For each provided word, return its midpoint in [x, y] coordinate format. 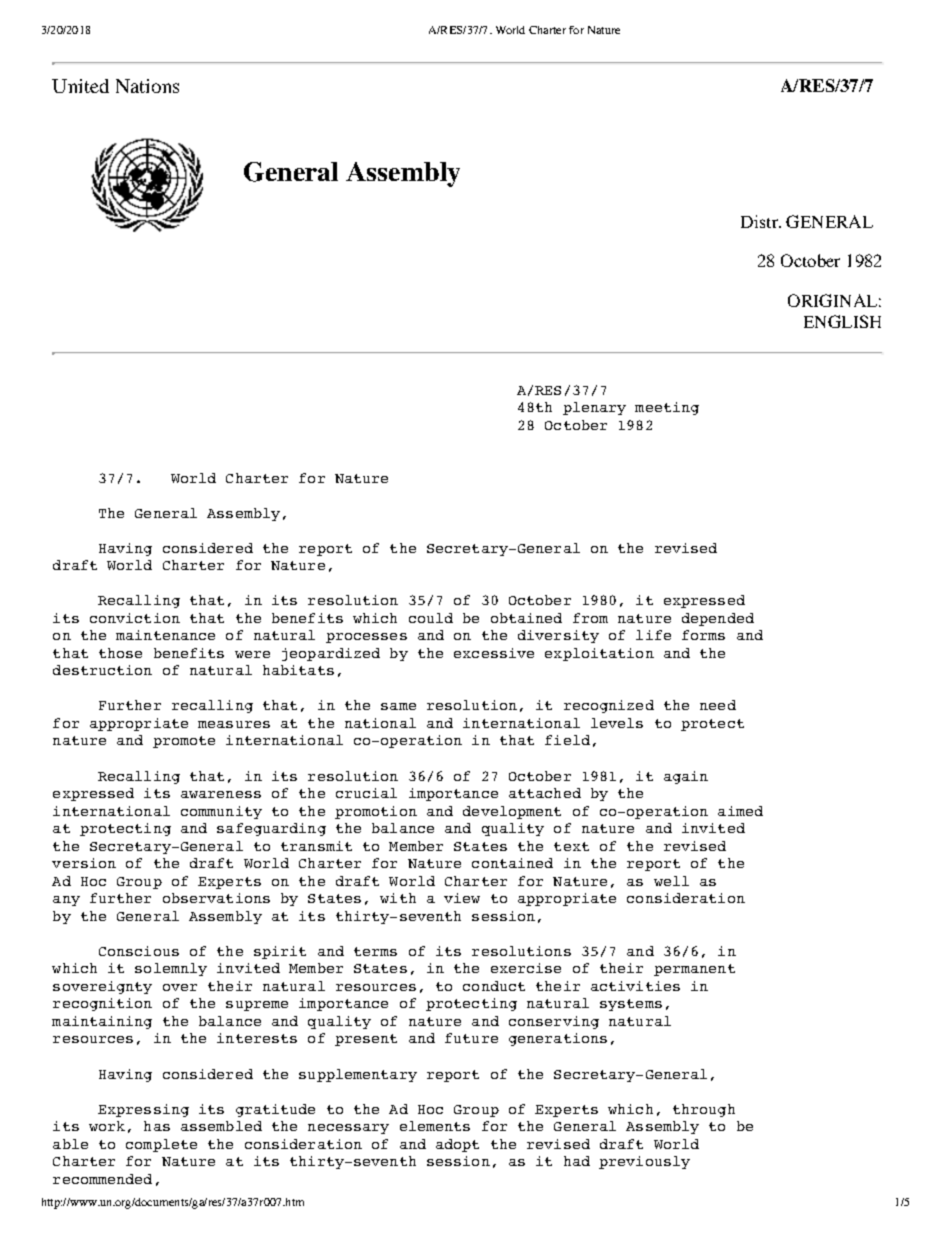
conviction [135, 618]
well [671, 881]
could [431, 618]
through [704, 1110]
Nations [147, 86]
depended [718, 619]
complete [161, 1145]
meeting [667, 408]
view [462, 898]
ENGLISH [842, 321]
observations [216, 898]
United [80, 86]
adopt [457, 1145]
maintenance [165, 635]
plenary [594, 408]
